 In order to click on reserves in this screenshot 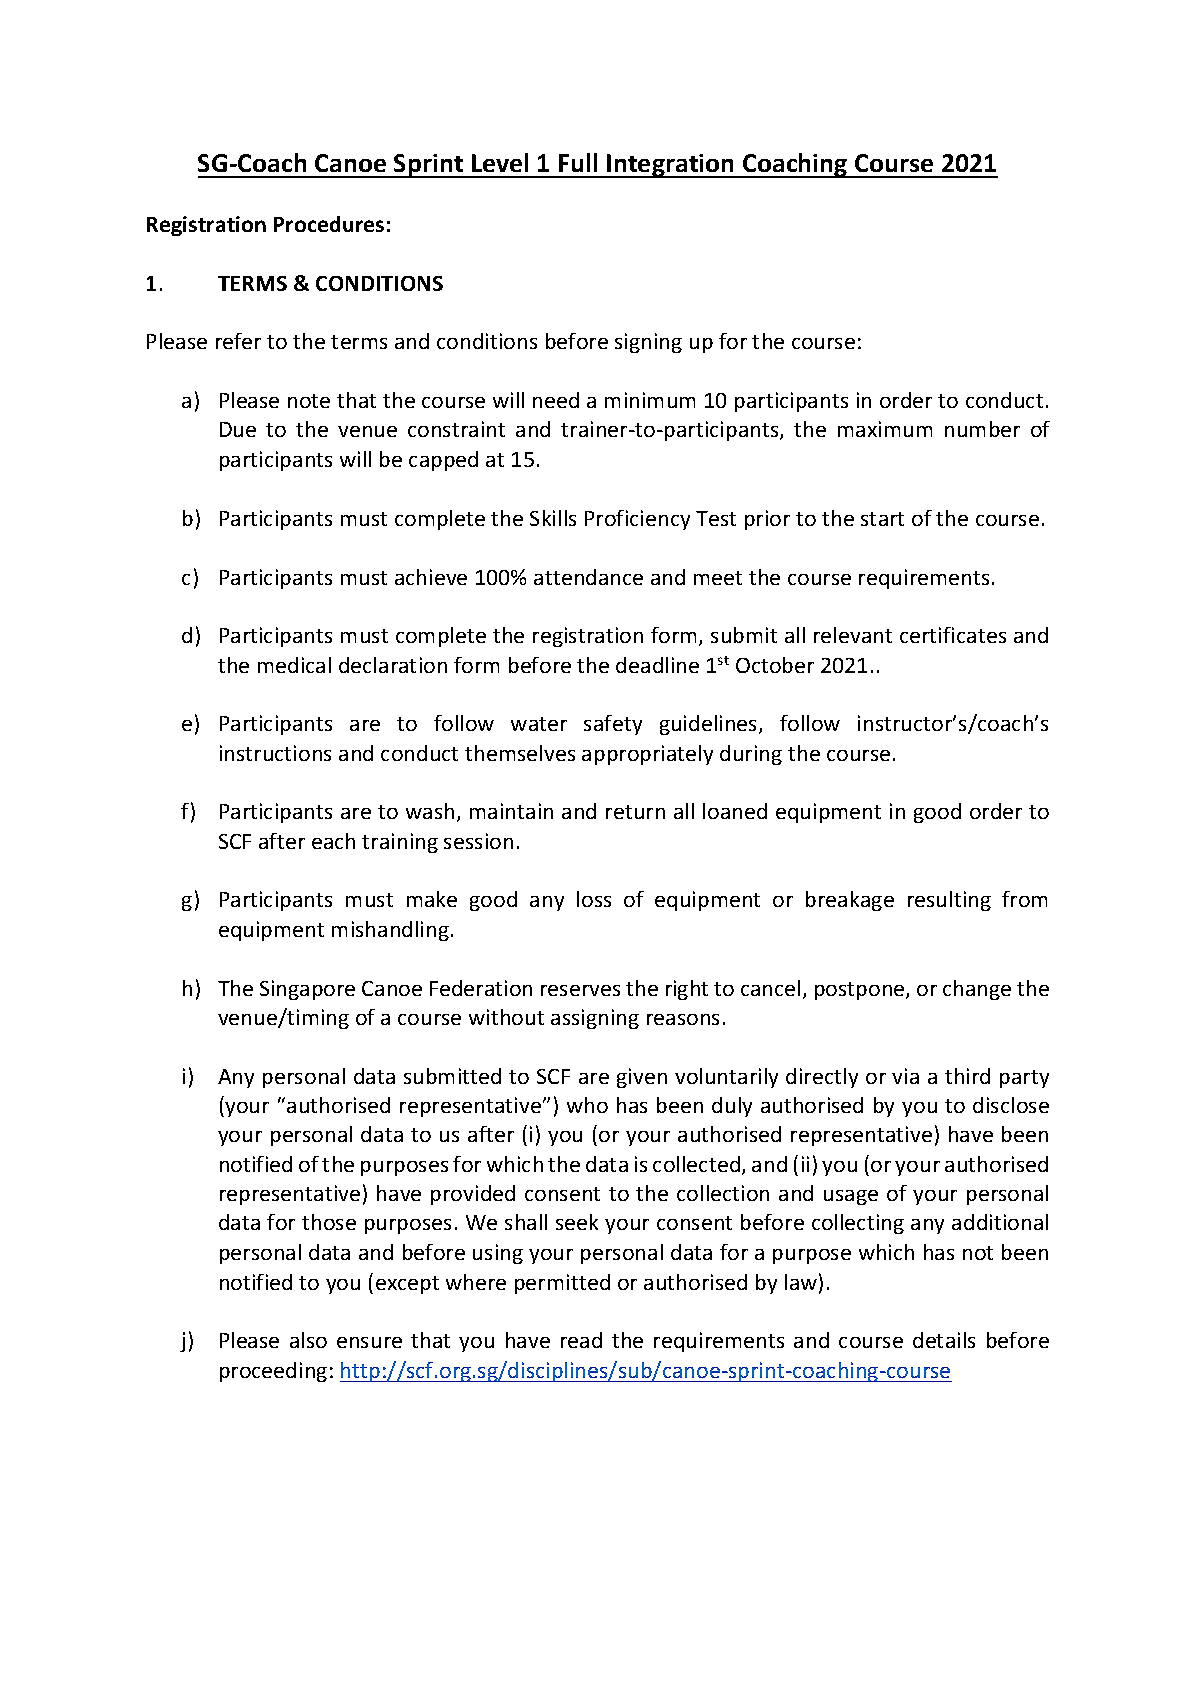, I will do `click(580, 990)`.
